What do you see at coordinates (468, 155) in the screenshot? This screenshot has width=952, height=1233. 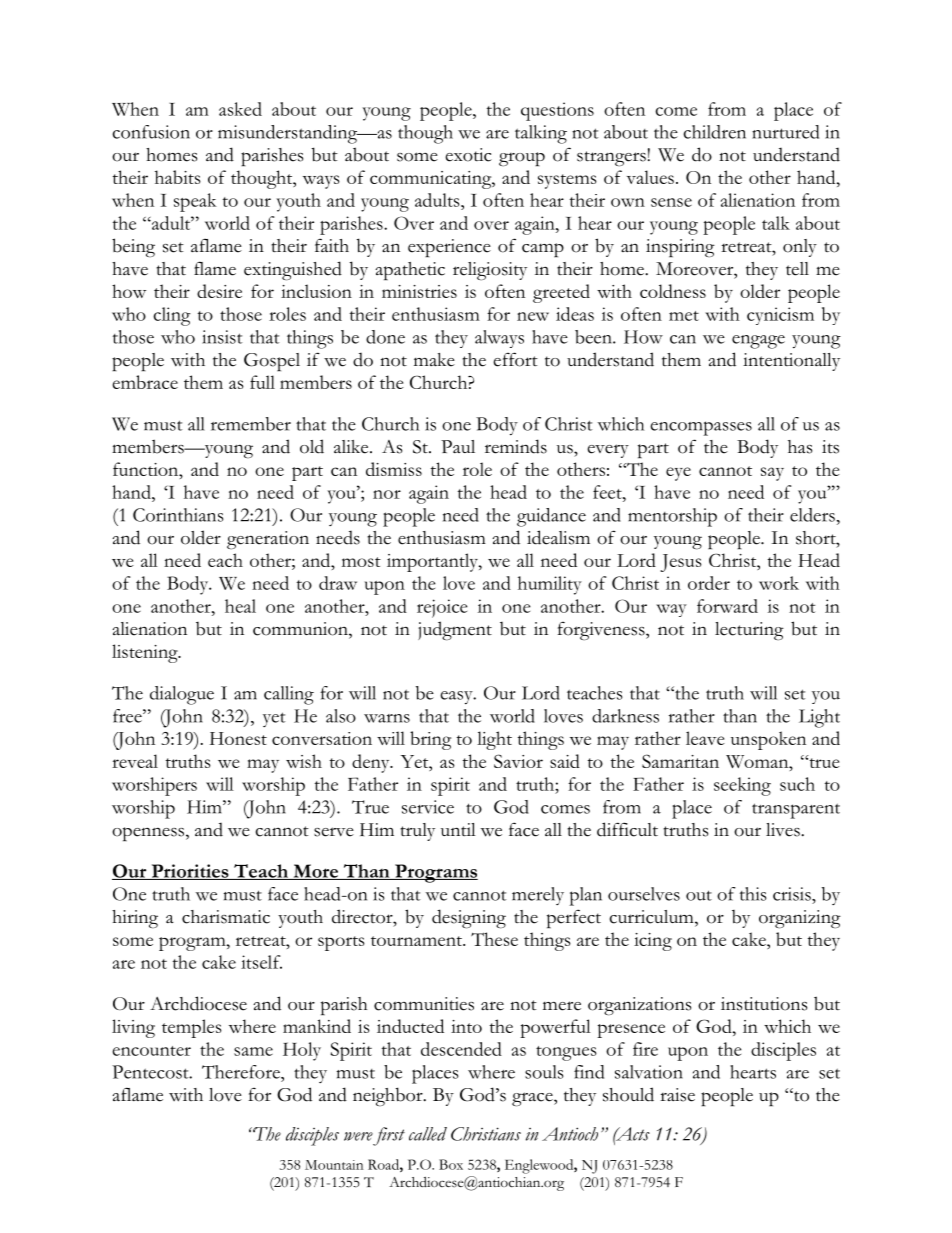 I see `exotic` at bounding box center [468, 155].
